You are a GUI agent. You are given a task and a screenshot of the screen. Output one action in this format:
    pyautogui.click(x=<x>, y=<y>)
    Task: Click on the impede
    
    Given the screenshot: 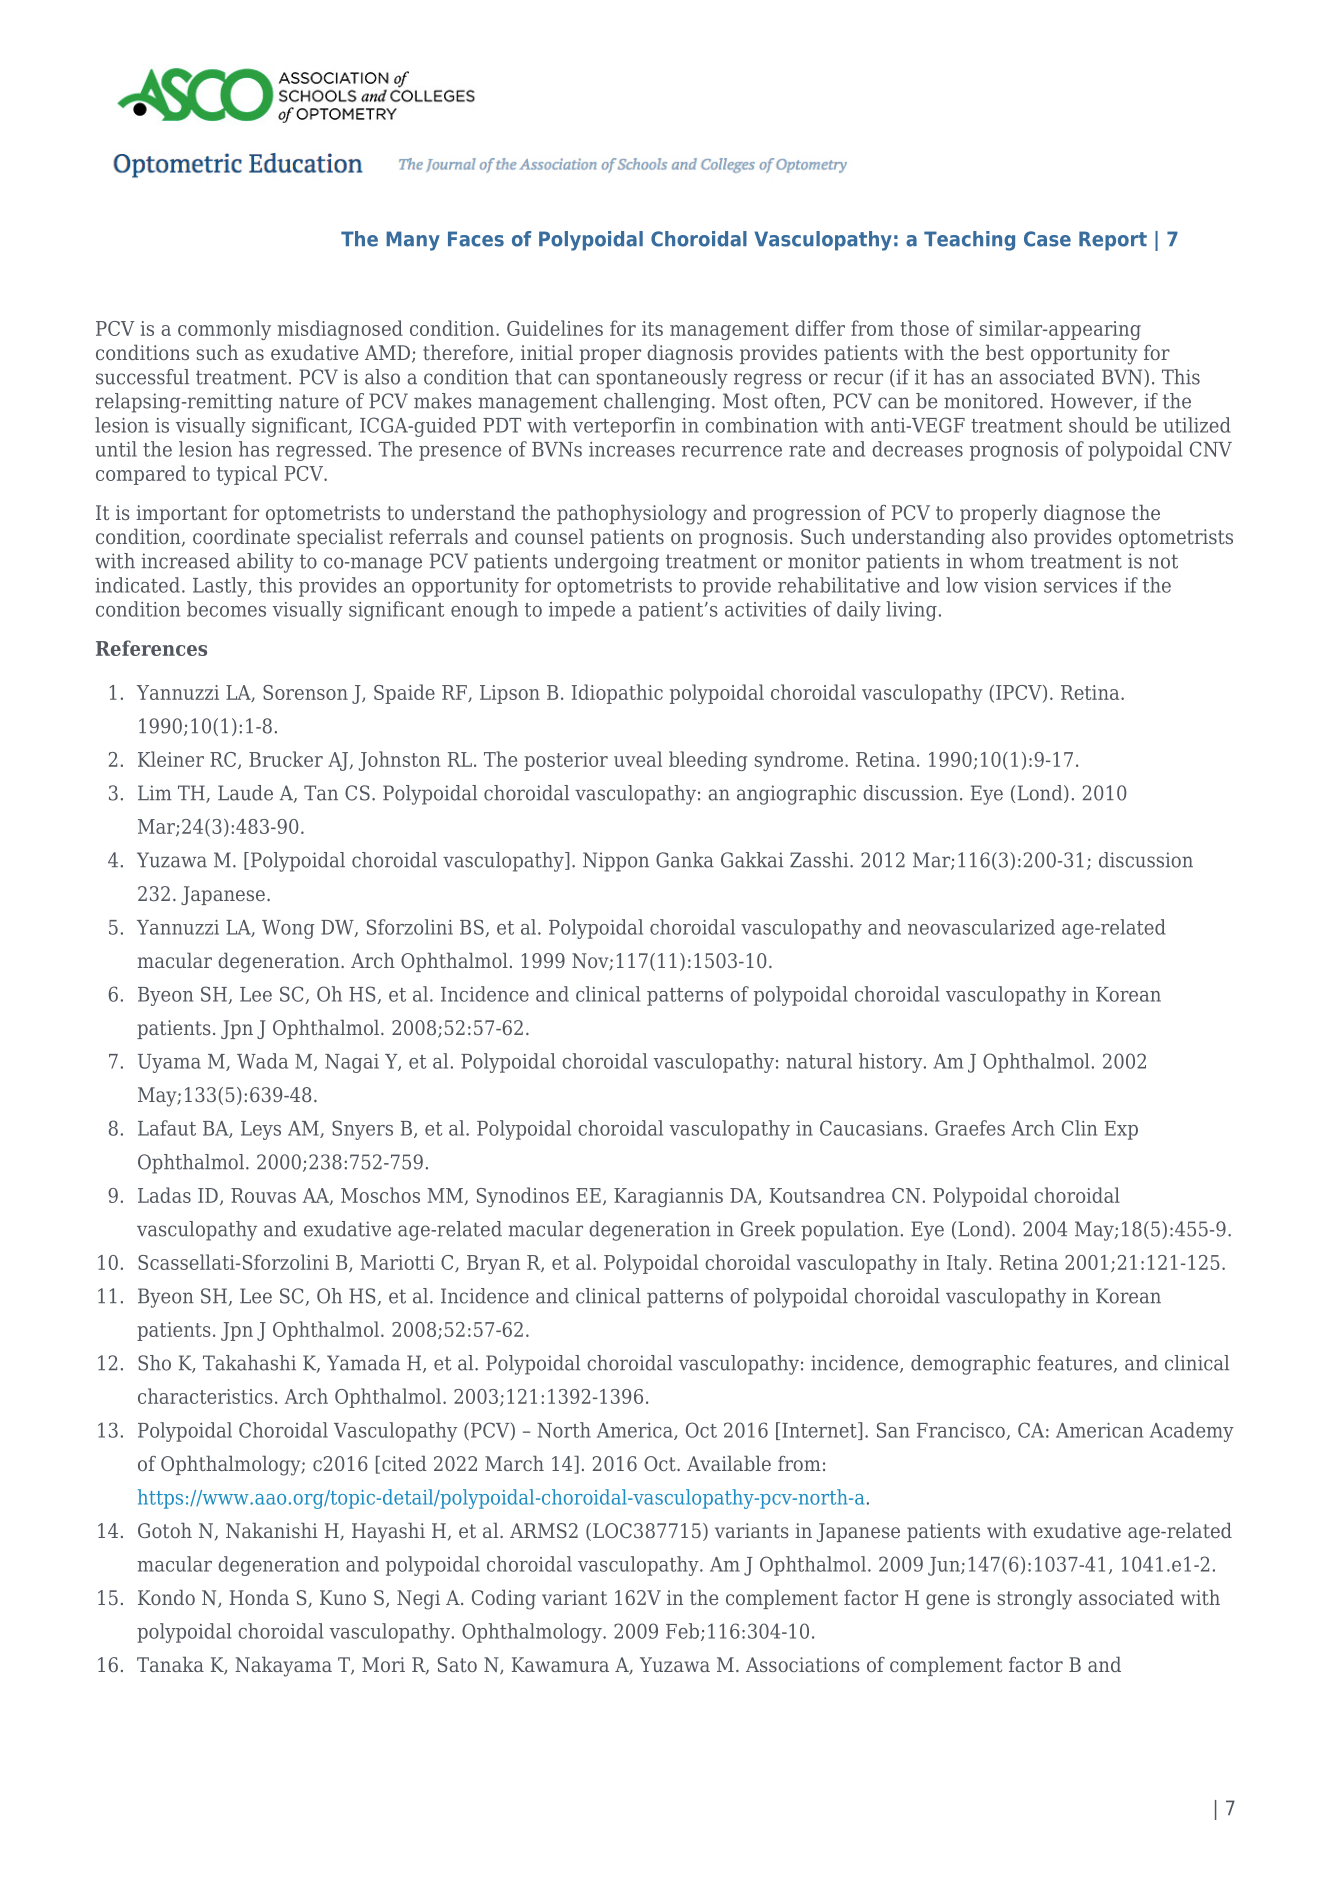 What is the action you would take?
    pyautogui.click(x=582, y=611)
